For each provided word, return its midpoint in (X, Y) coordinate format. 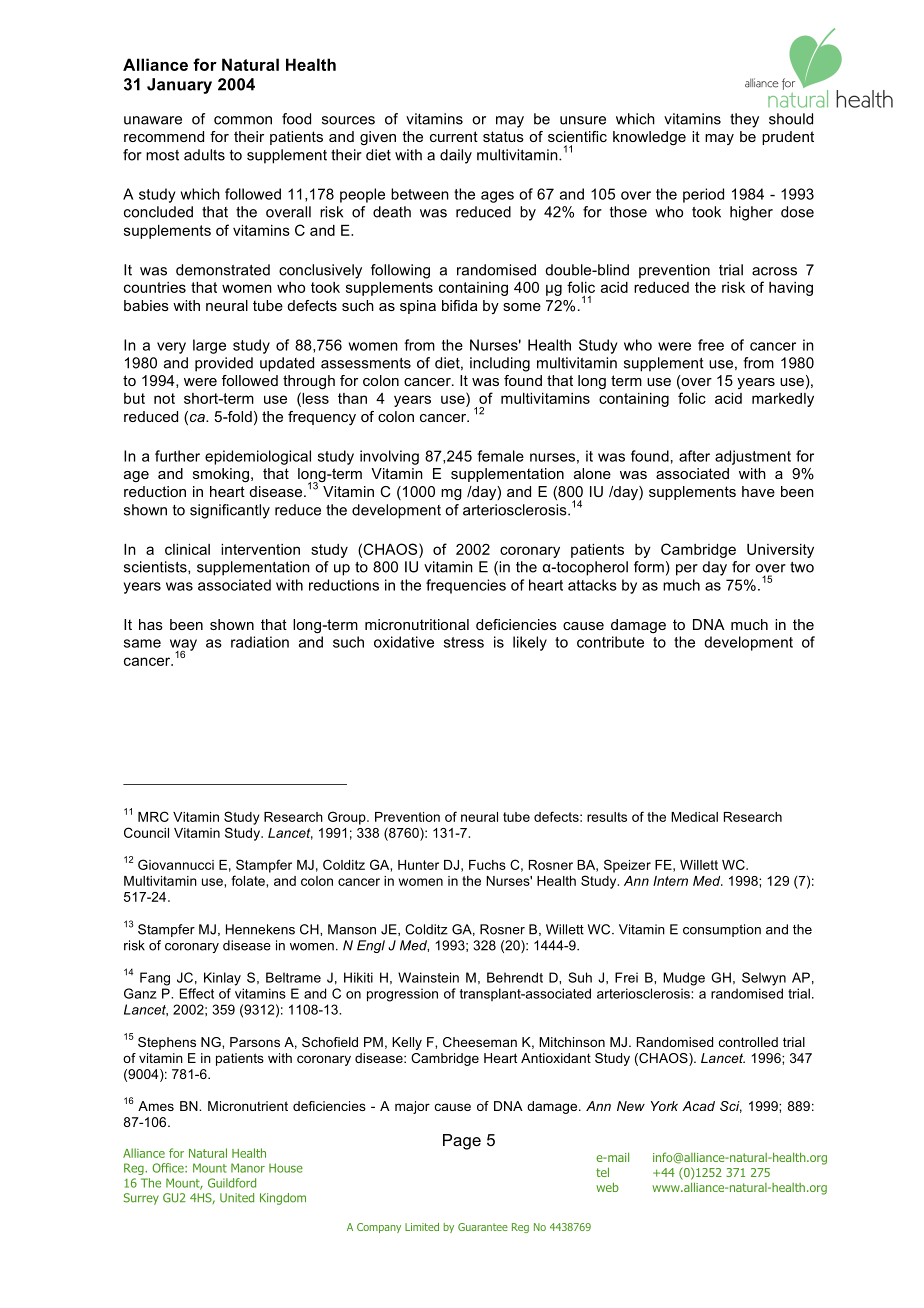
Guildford (232, 1183)
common (243, 120)
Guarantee (483, 1227)
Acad (698, 1106)
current (454, 136)
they (744, 120)
